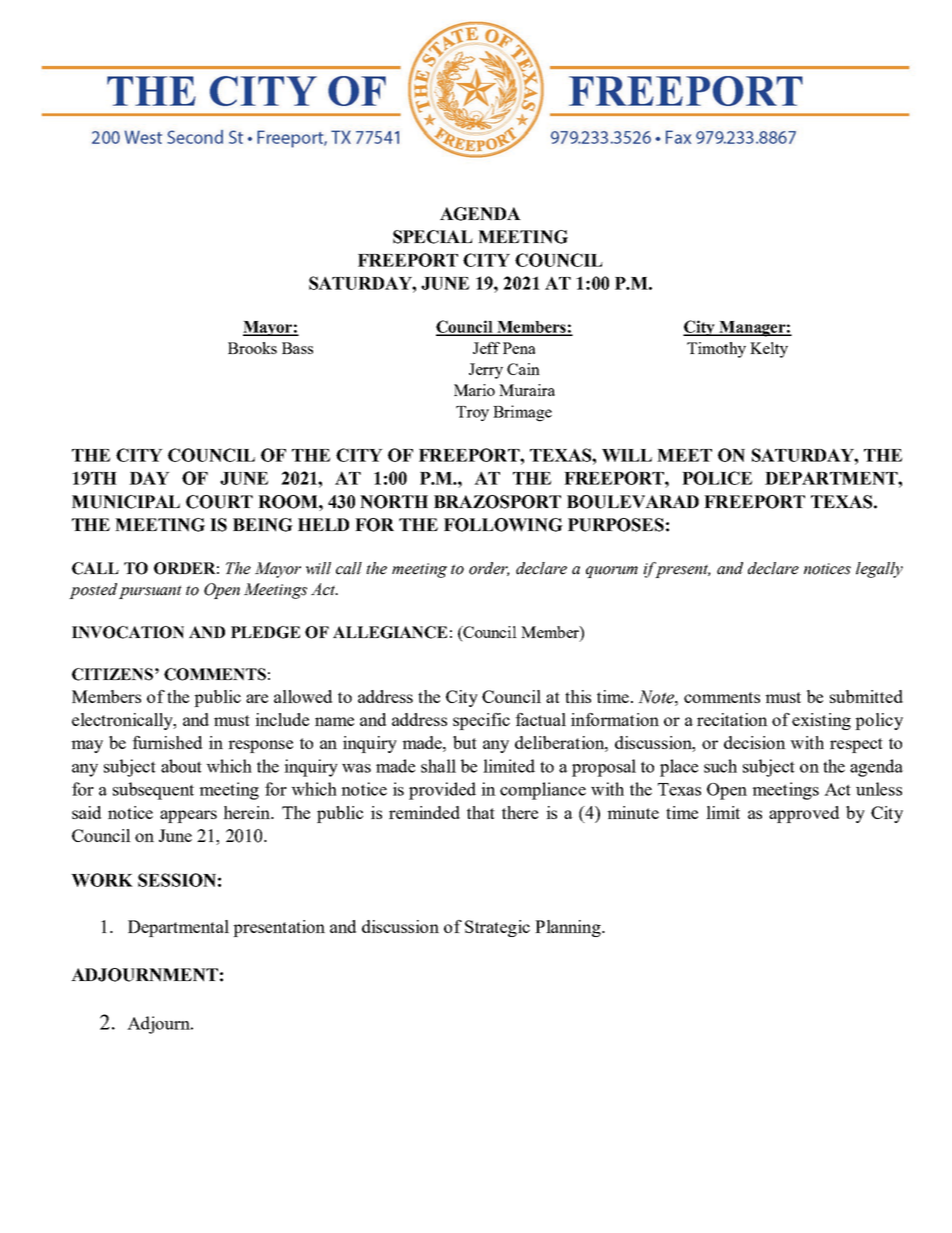 The image size is (952, 1233). I want to click on pursuant, so click(150, 592).
